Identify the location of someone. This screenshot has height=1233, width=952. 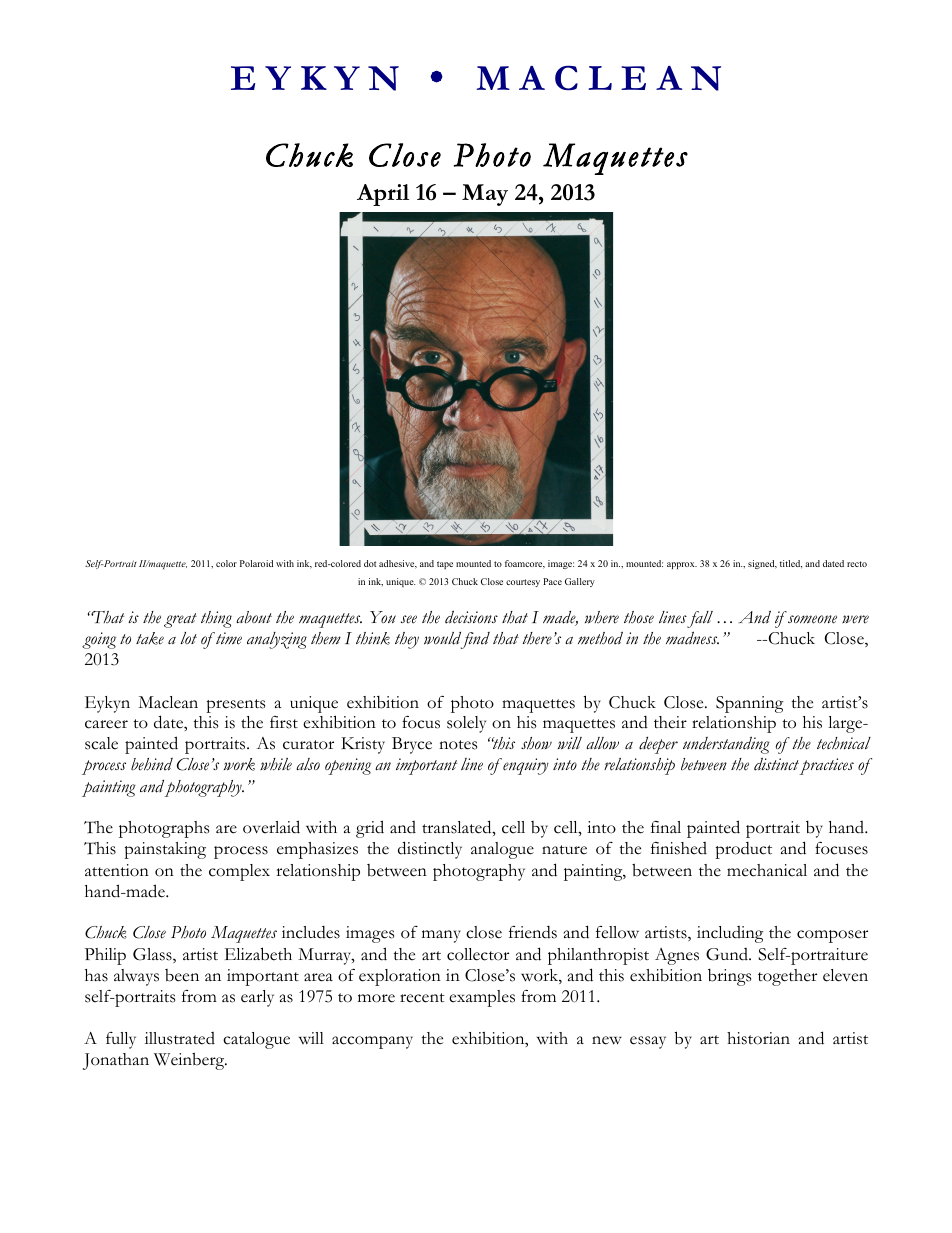
(812, 619).
